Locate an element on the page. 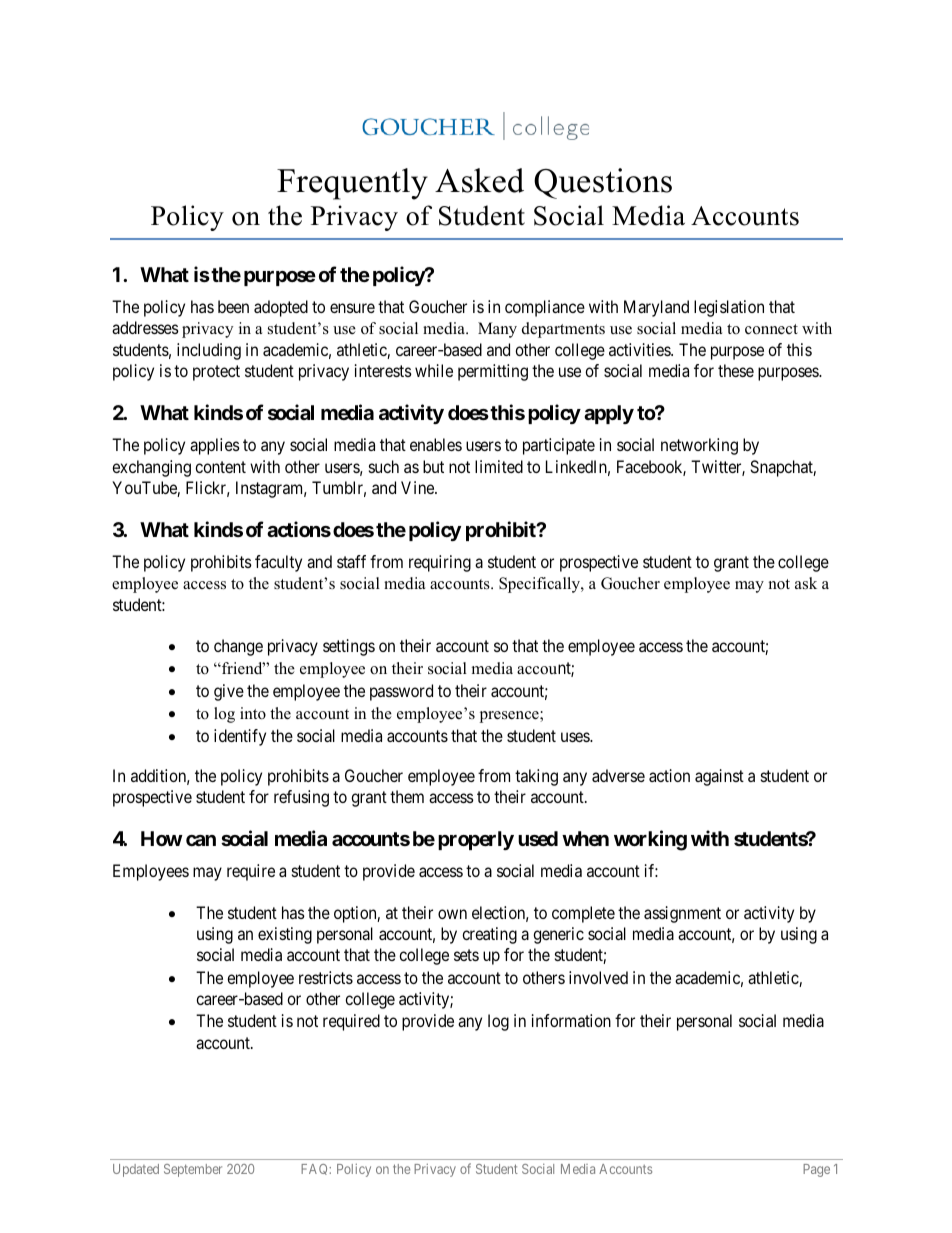 The image size is (952, 1233). presence is located at coordinates (510, 717).
